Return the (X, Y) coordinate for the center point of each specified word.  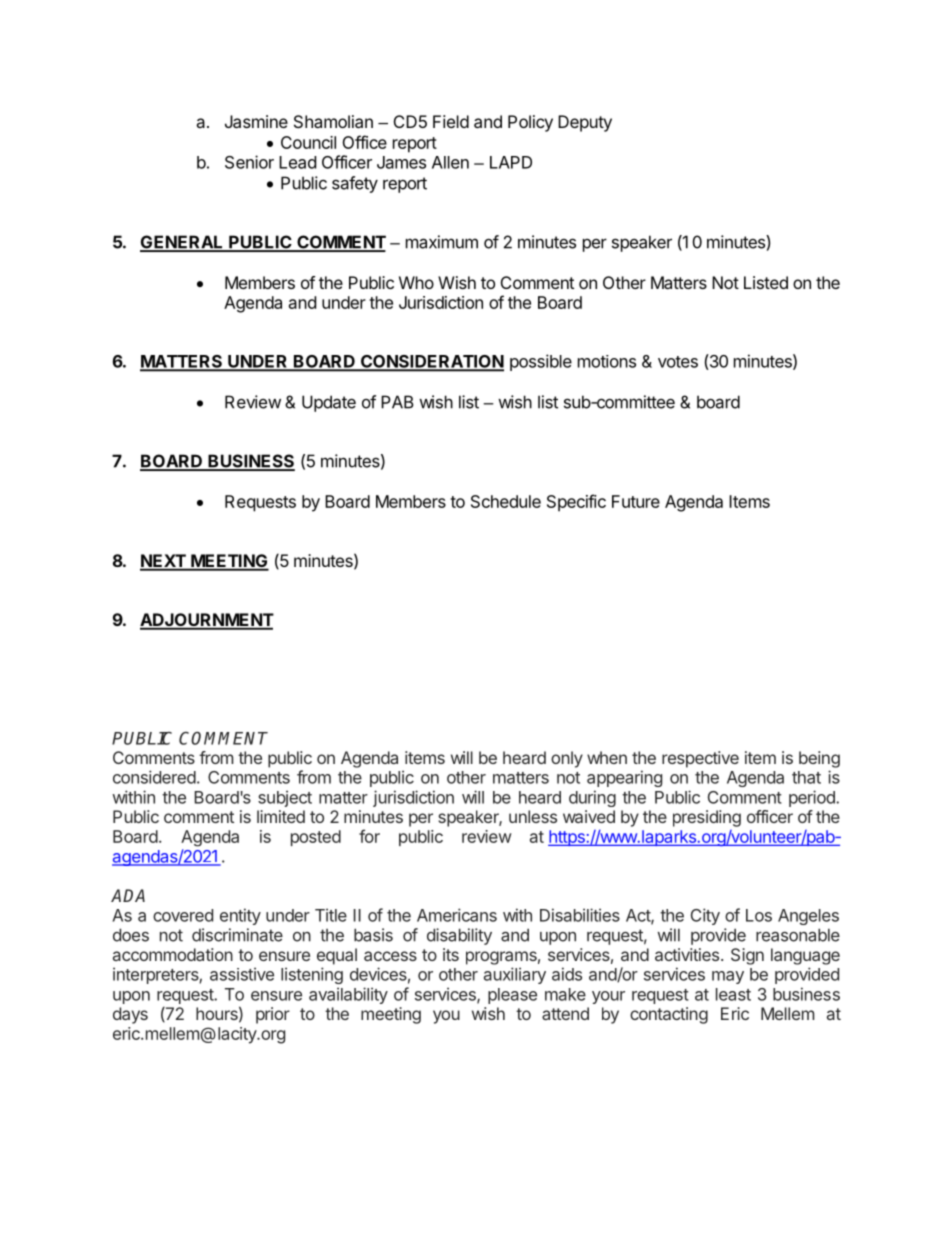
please (512, 996)
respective (700, 759)
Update (329, 403)
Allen (450, 162)
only (567, 759)
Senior (249, 162)
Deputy (585, 123)
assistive (242, 974)
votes (678, 362)
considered (154, 777)
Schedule (506, 501)
